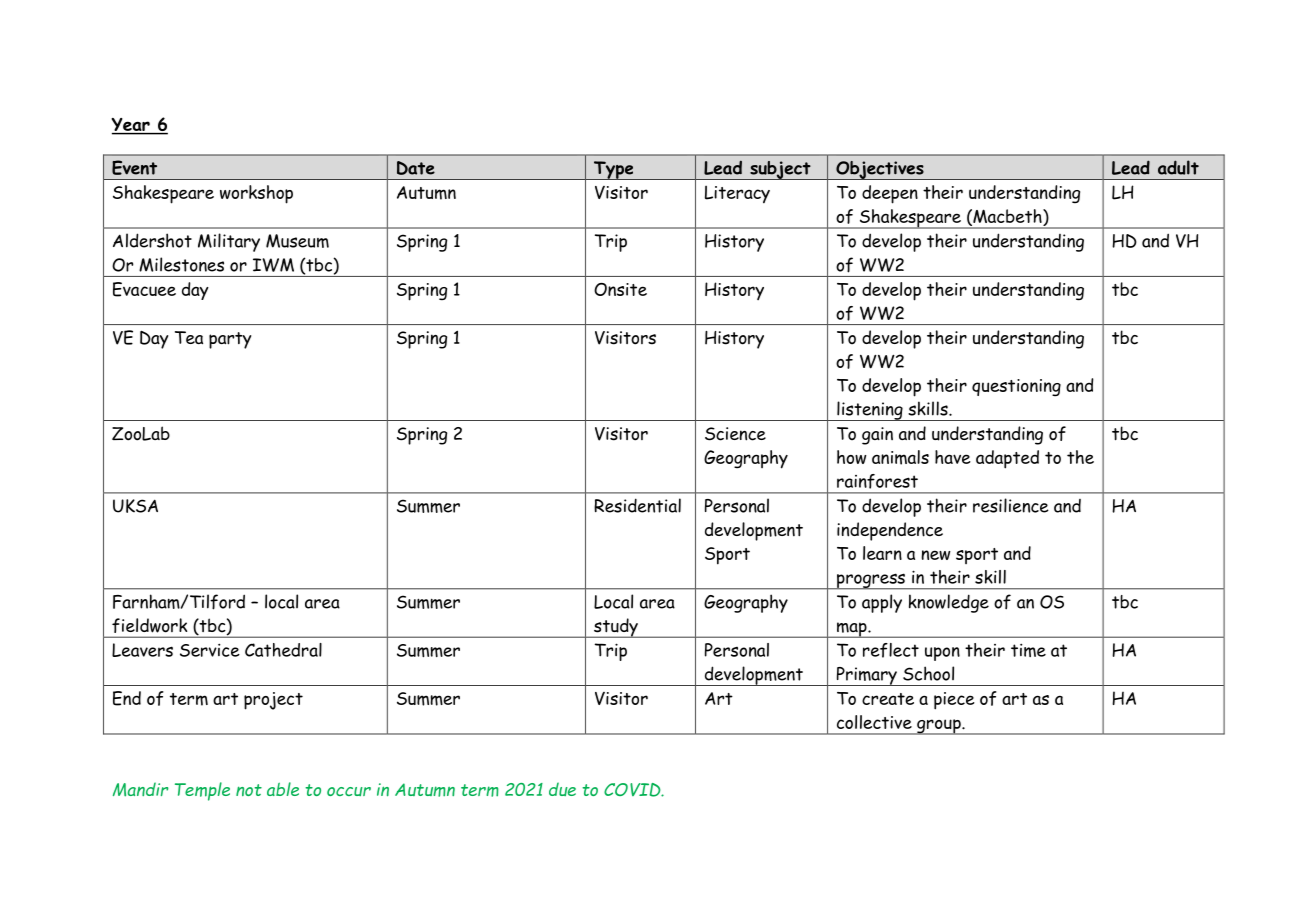 This document has height=924, width=1308. Describe the element at coordinates (230, 340) in the document. I see `party` at that location.
